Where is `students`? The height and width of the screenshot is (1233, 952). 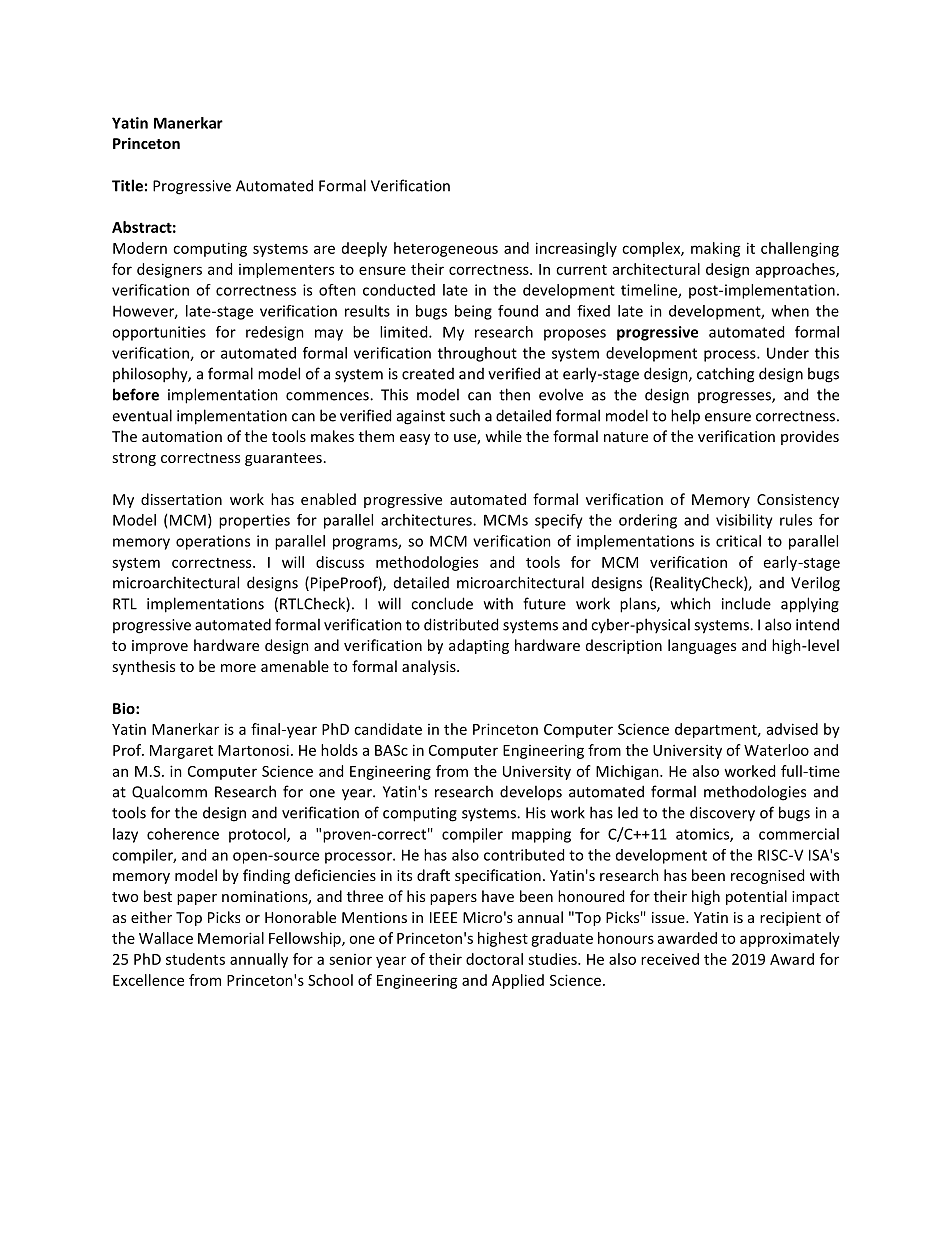
students is located at coordinates (195, 959).
